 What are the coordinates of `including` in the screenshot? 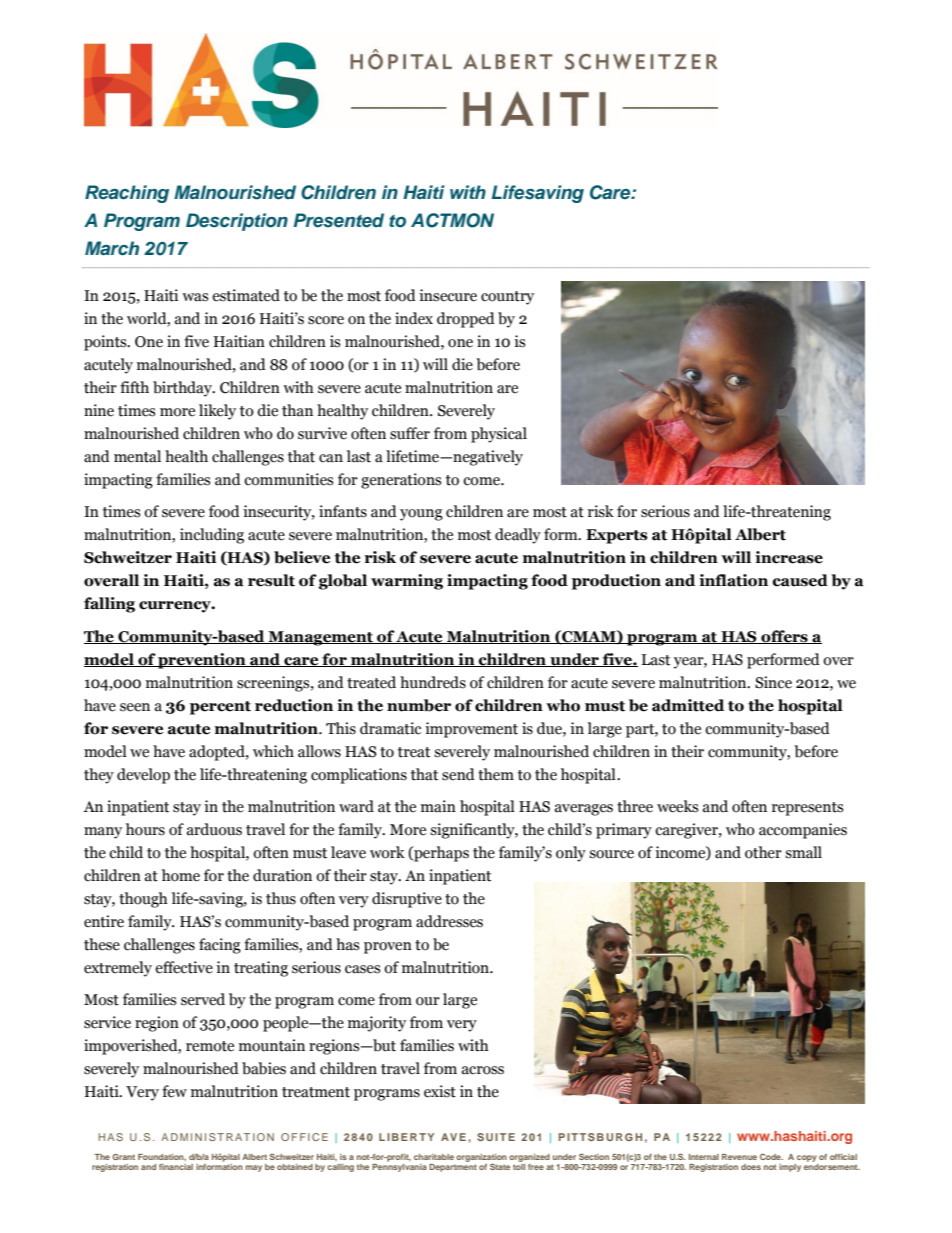 It's located at (212, 536).
